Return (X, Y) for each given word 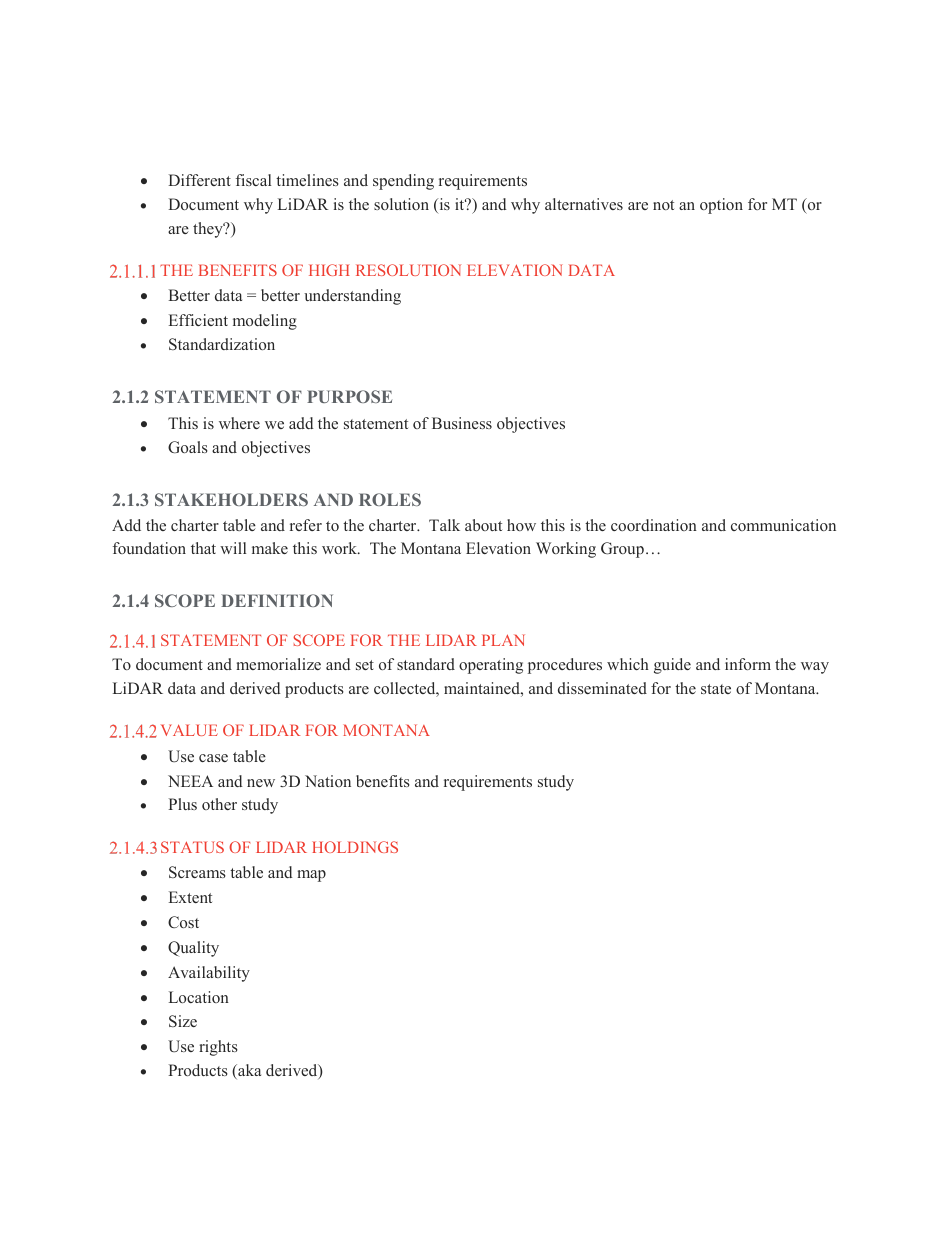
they (209, 230)
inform (748, 664)
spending (403, 182)
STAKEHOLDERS (231, 499)
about (483, 525)
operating (491, 666)
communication (783, 525)
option (721, 206)
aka (248, 1071)
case (213, 758)
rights (218, 1048)
